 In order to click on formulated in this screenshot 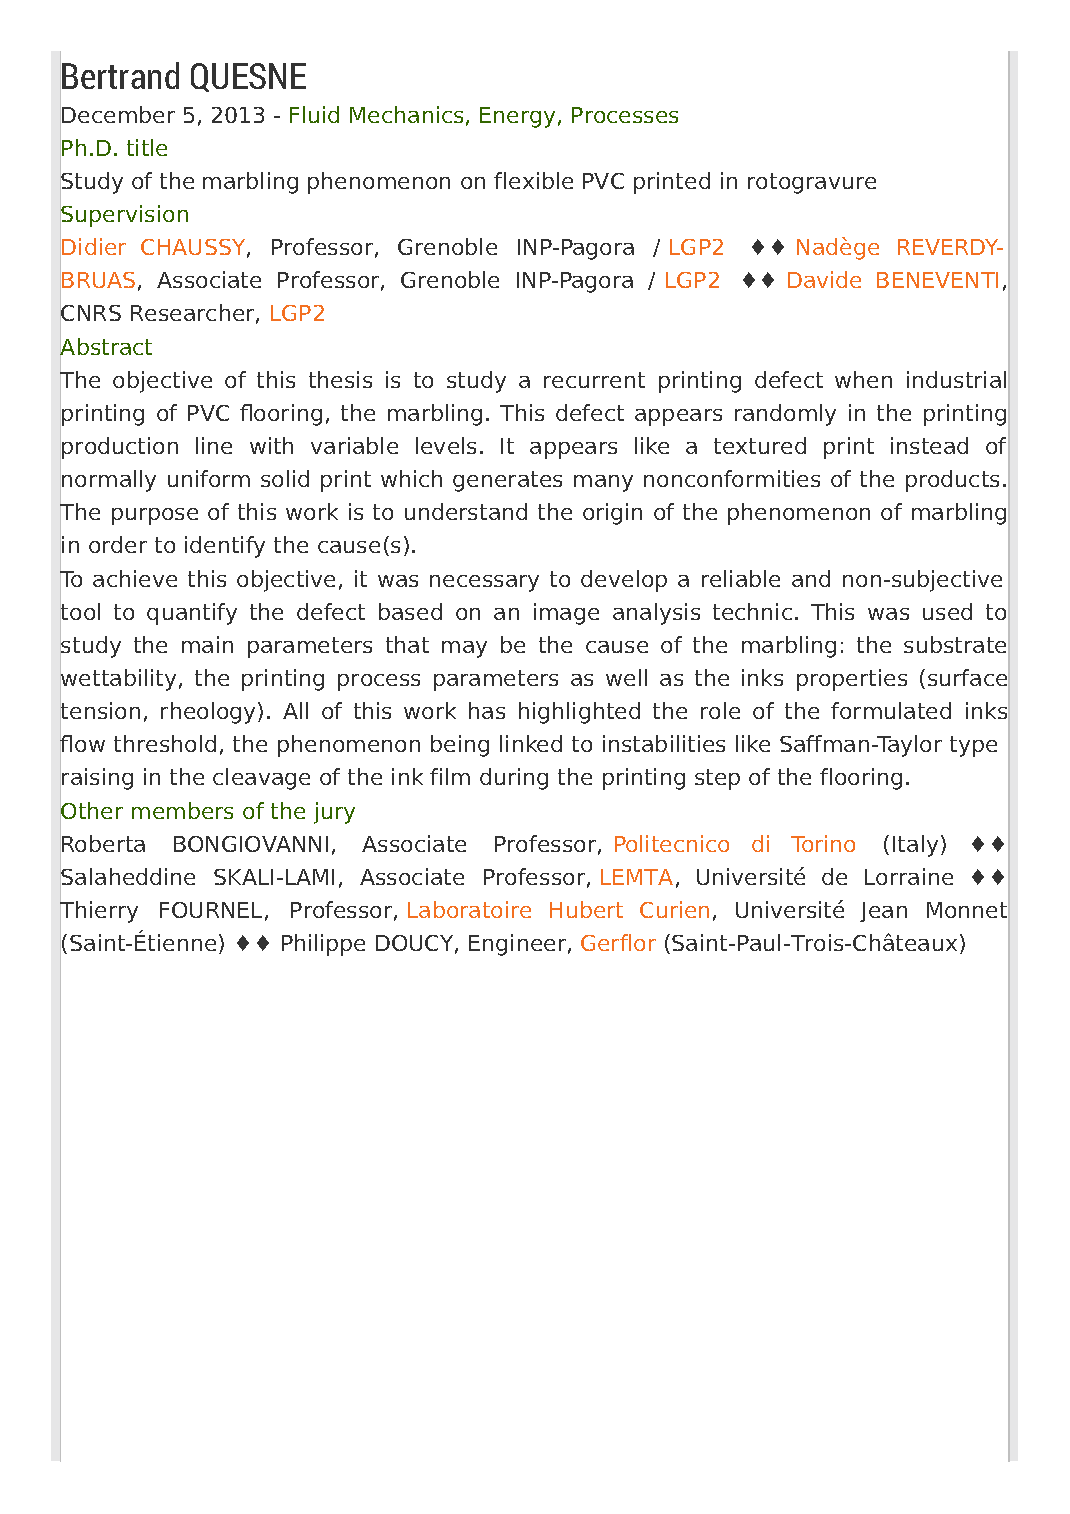, I will do `click(891, 710)`.
